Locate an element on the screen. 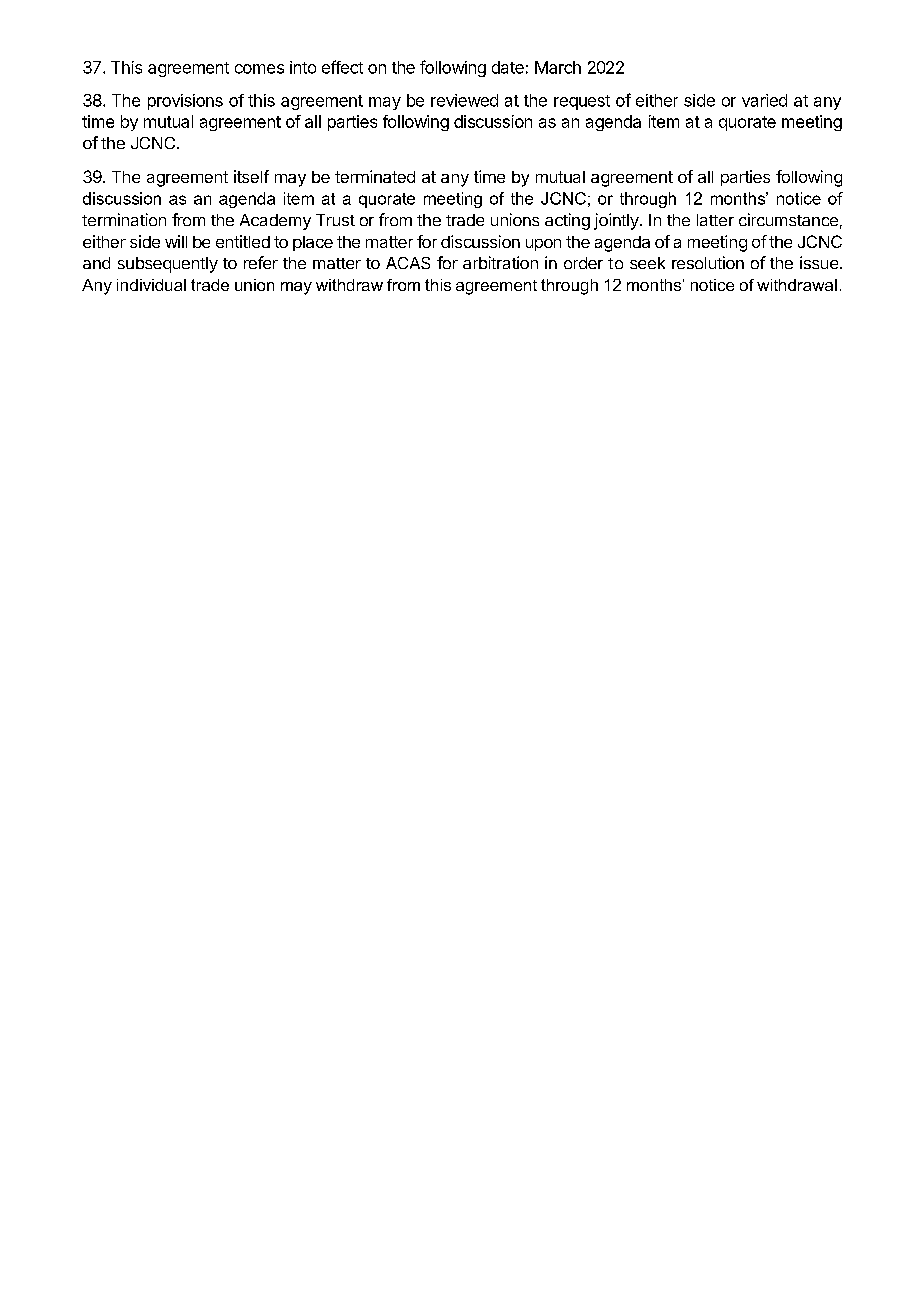 The width and height of the screenshot is (924, 1308). itself is located at coordinates (251, 176).
